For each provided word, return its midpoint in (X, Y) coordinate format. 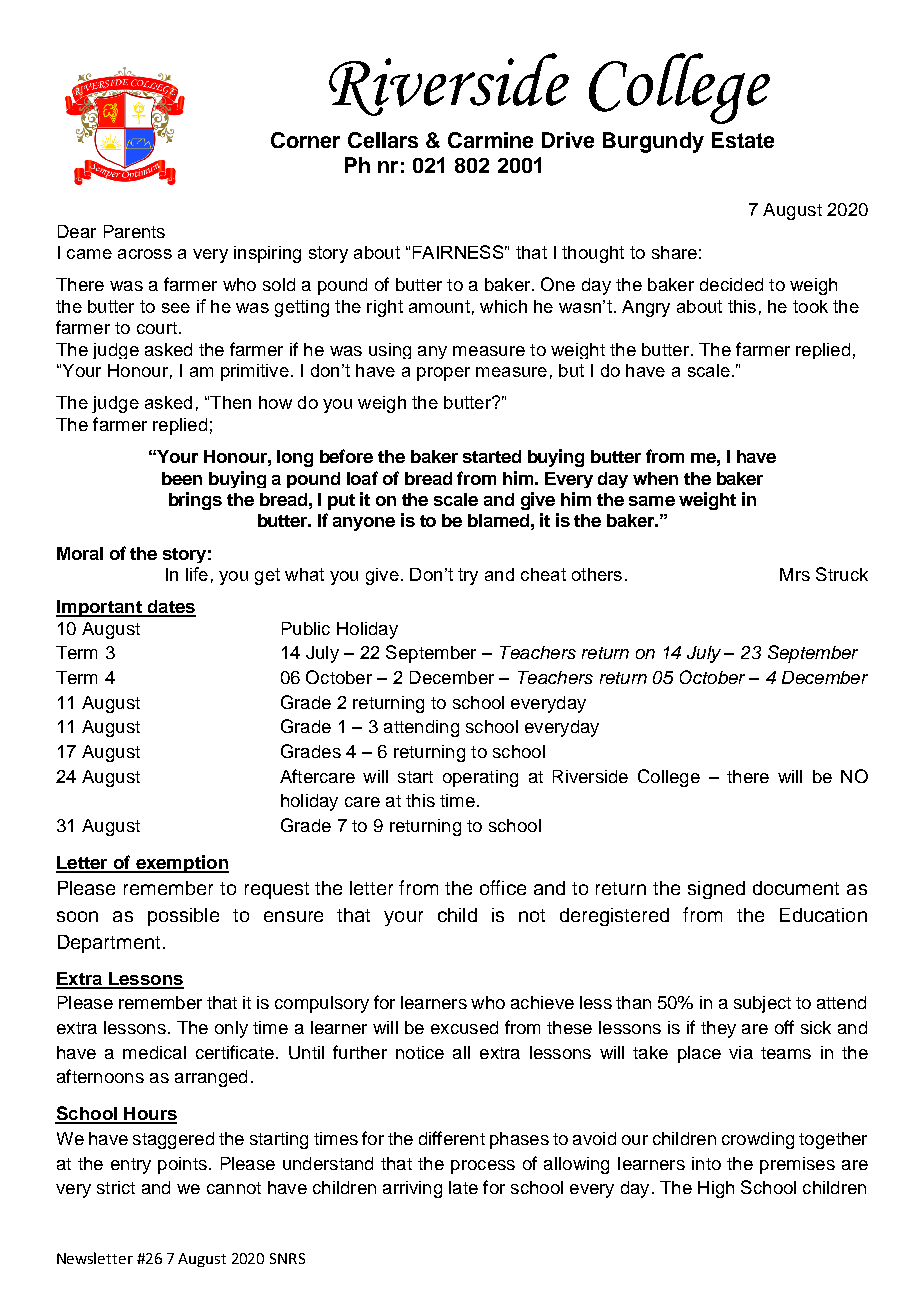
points (182, 1165)
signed (716, 890)
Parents (134, 231)
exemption (181, 864)
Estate (743, 140)
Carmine (490, 140)
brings (195, 501)
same (652, 501)
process (483, 1167)
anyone (364, 524)
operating (480, 778)
